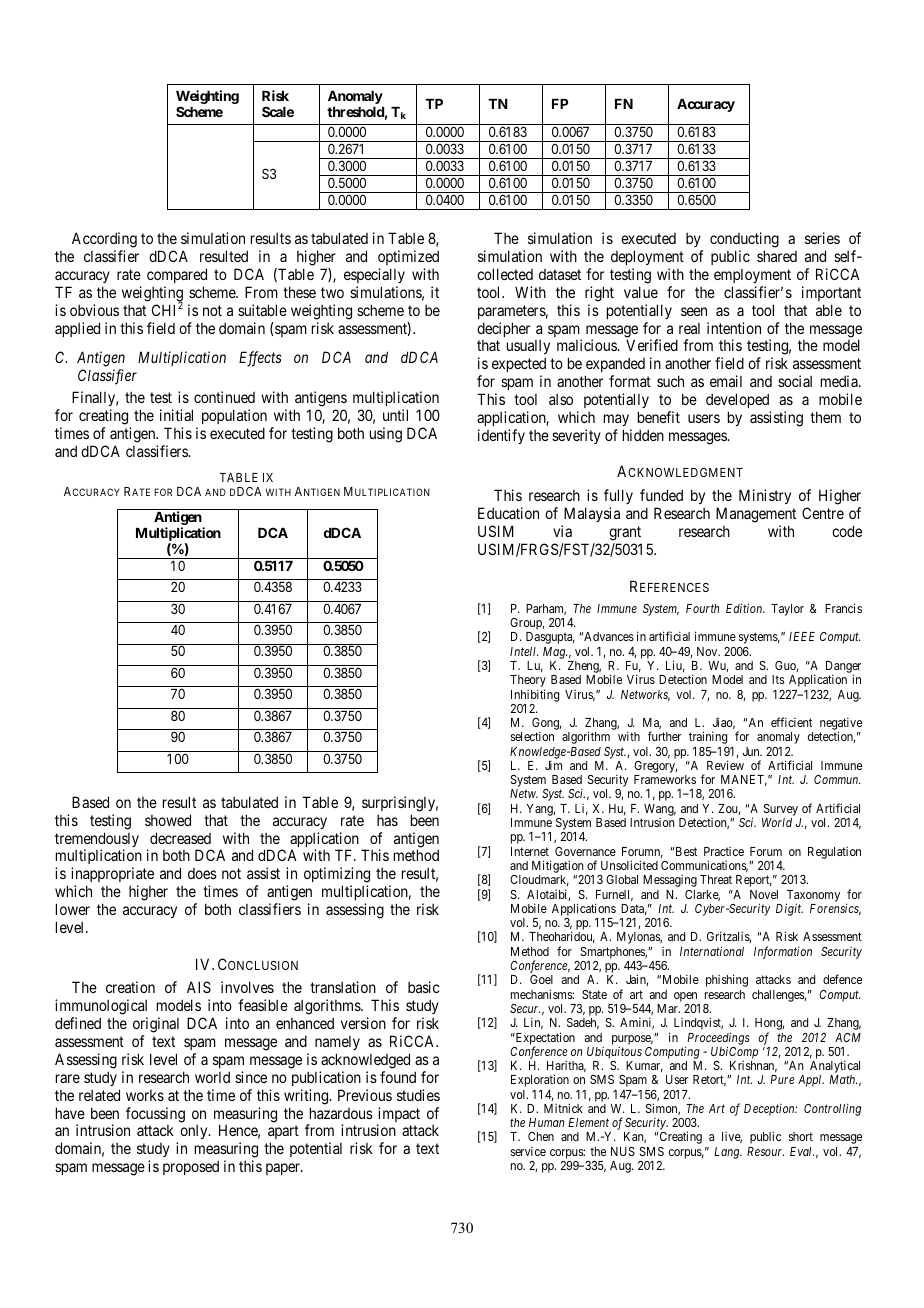 The height and width of the image is (1308, 924). I want to click on focussing, so click(155, 1115).
